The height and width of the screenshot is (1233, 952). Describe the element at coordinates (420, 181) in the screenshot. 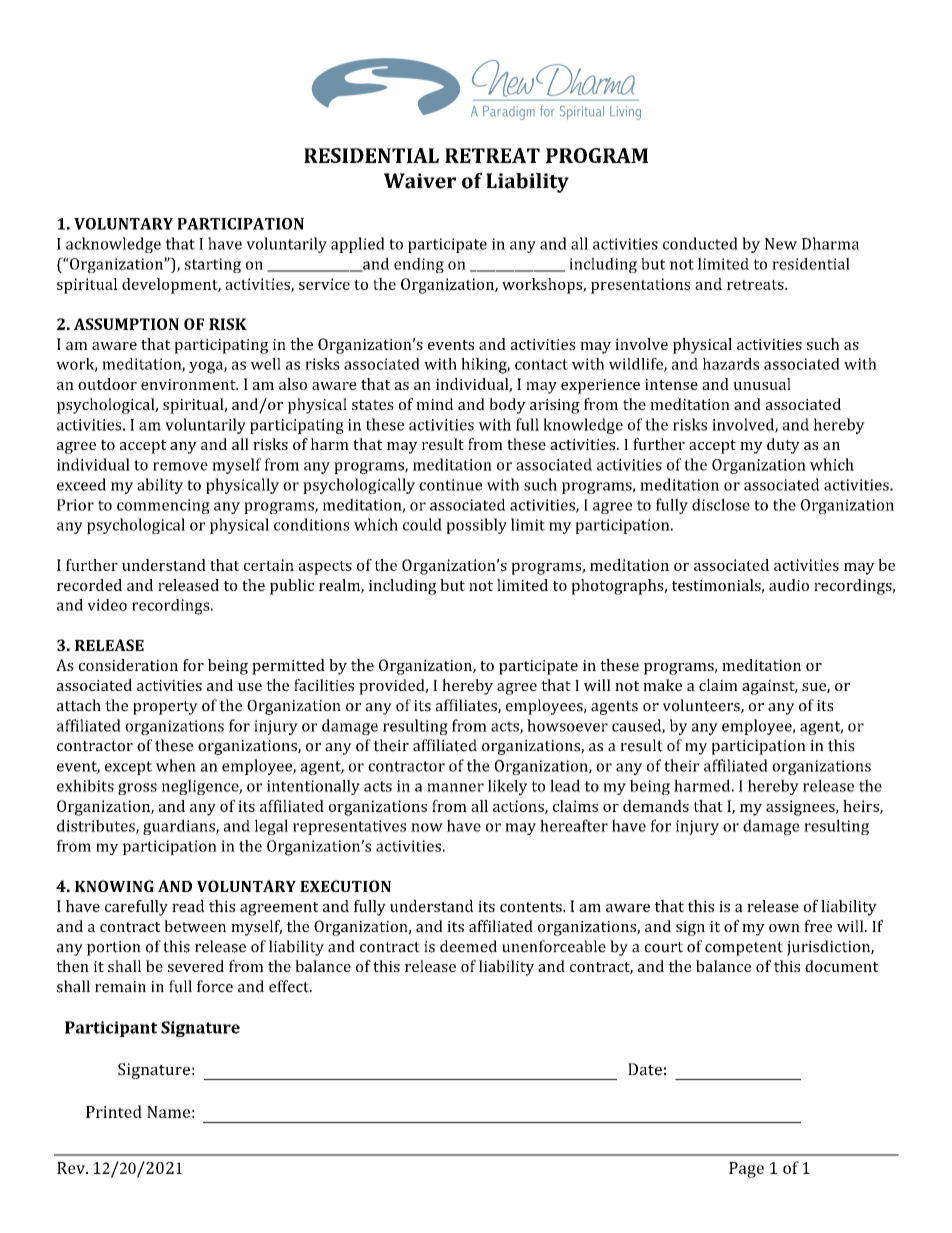

I see `Waiver` at that location.
